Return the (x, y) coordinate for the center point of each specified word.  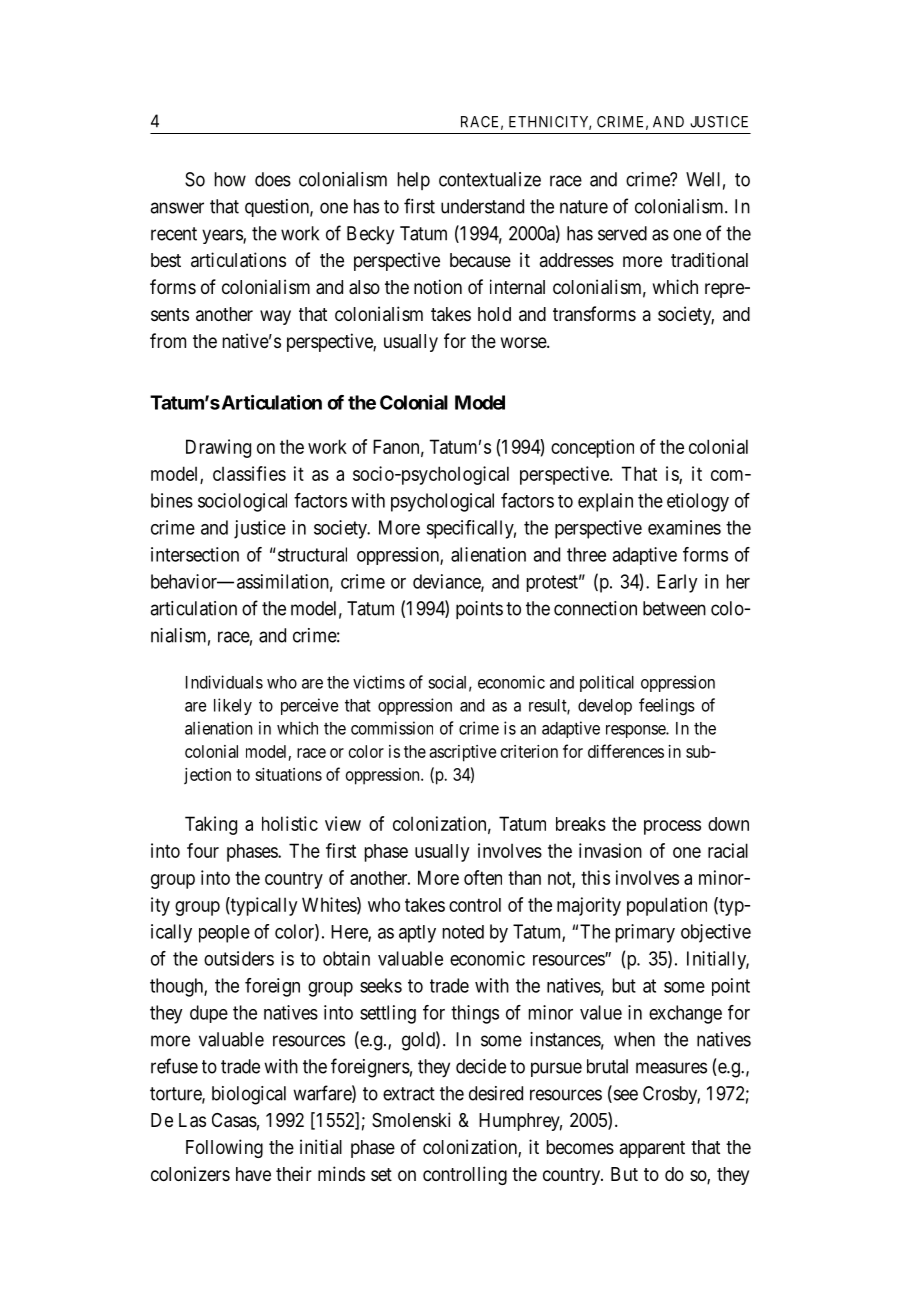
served (622, 233)
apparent (652, 1149)
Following (224, 1148)
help (414, 181)
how (230, 179)
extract (409, 1094)
